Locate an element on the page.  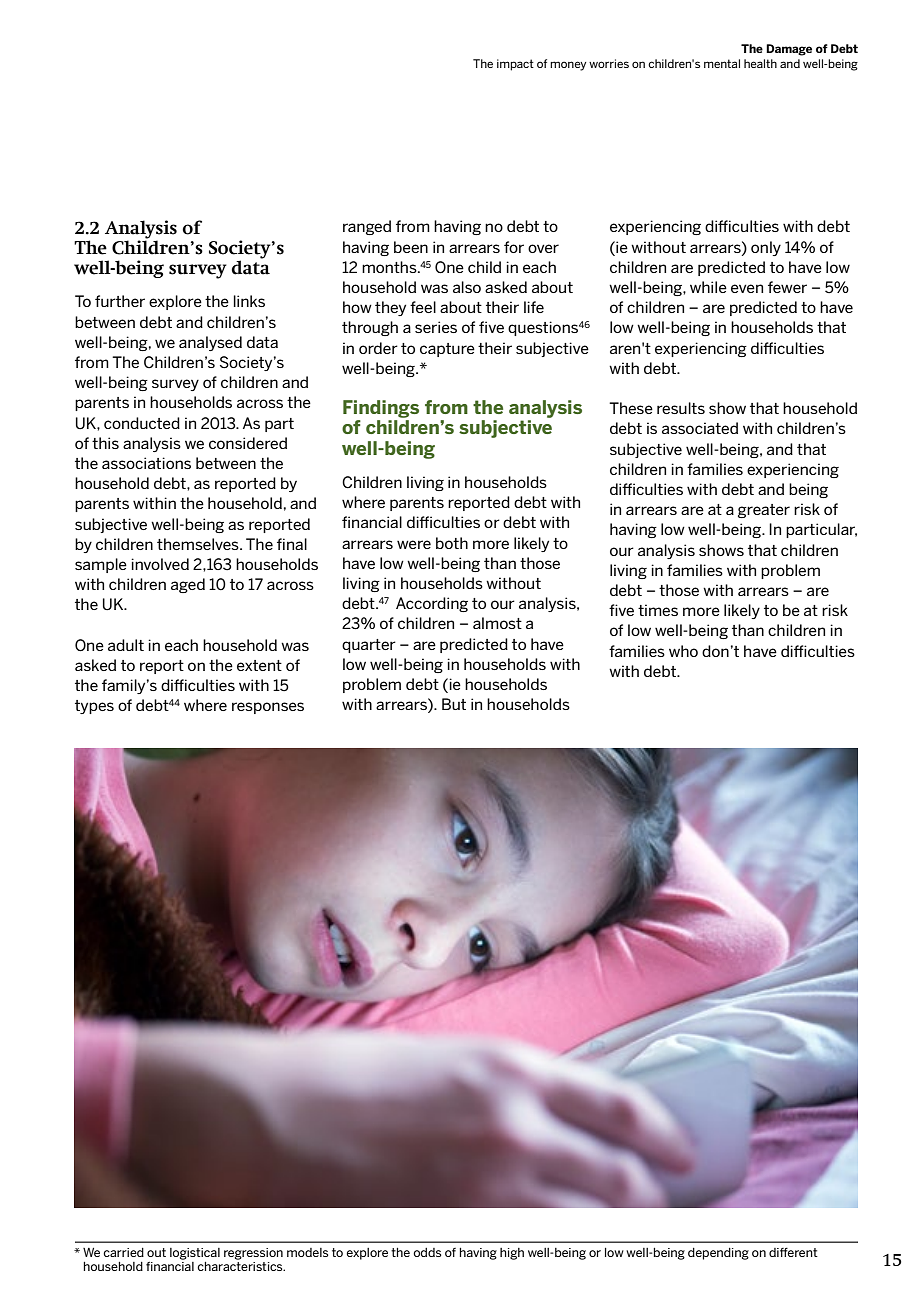
depending is located at coordinates (718, 1254).
